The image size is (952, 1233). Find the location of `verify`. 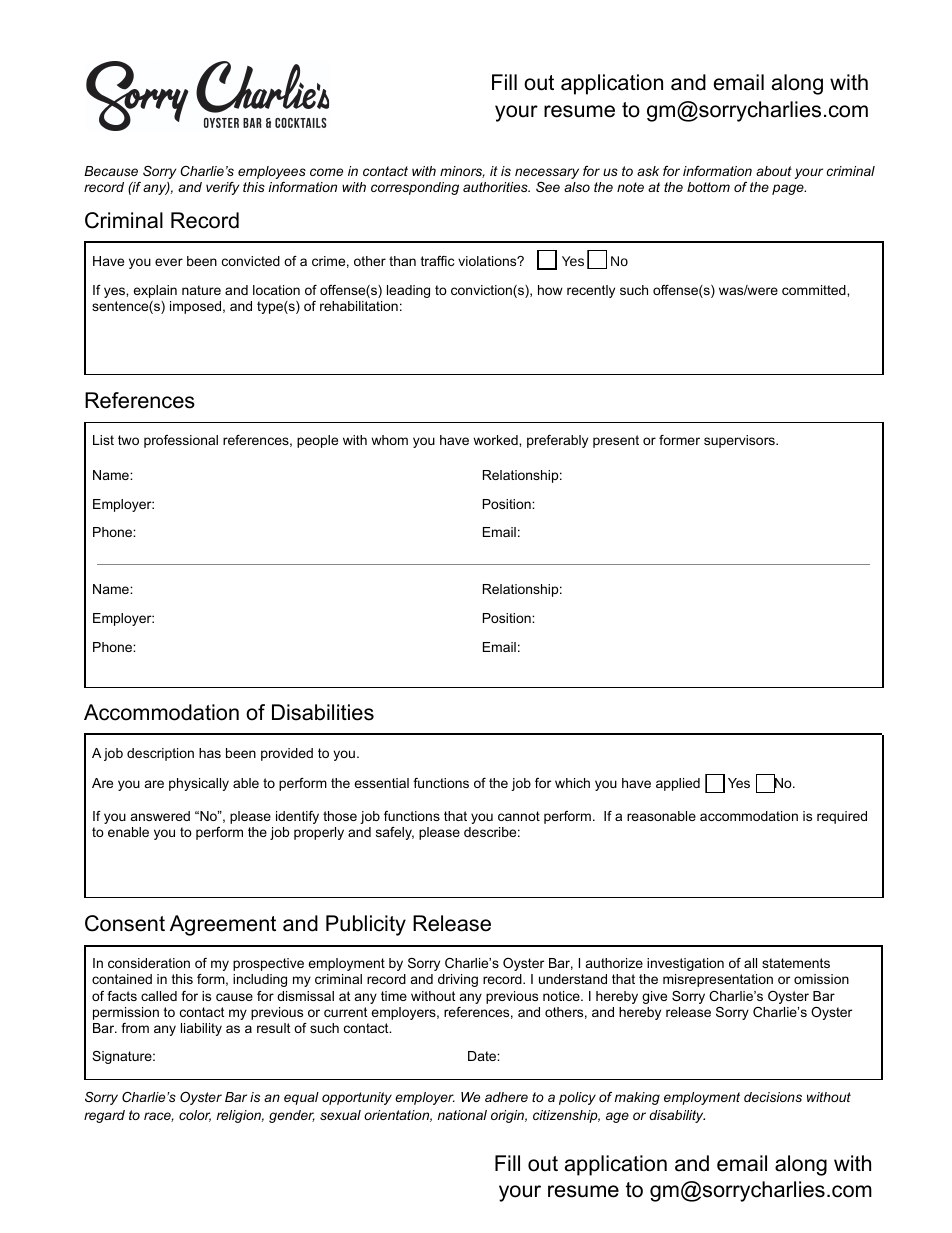

verify is located at coordinates (222, 188).
